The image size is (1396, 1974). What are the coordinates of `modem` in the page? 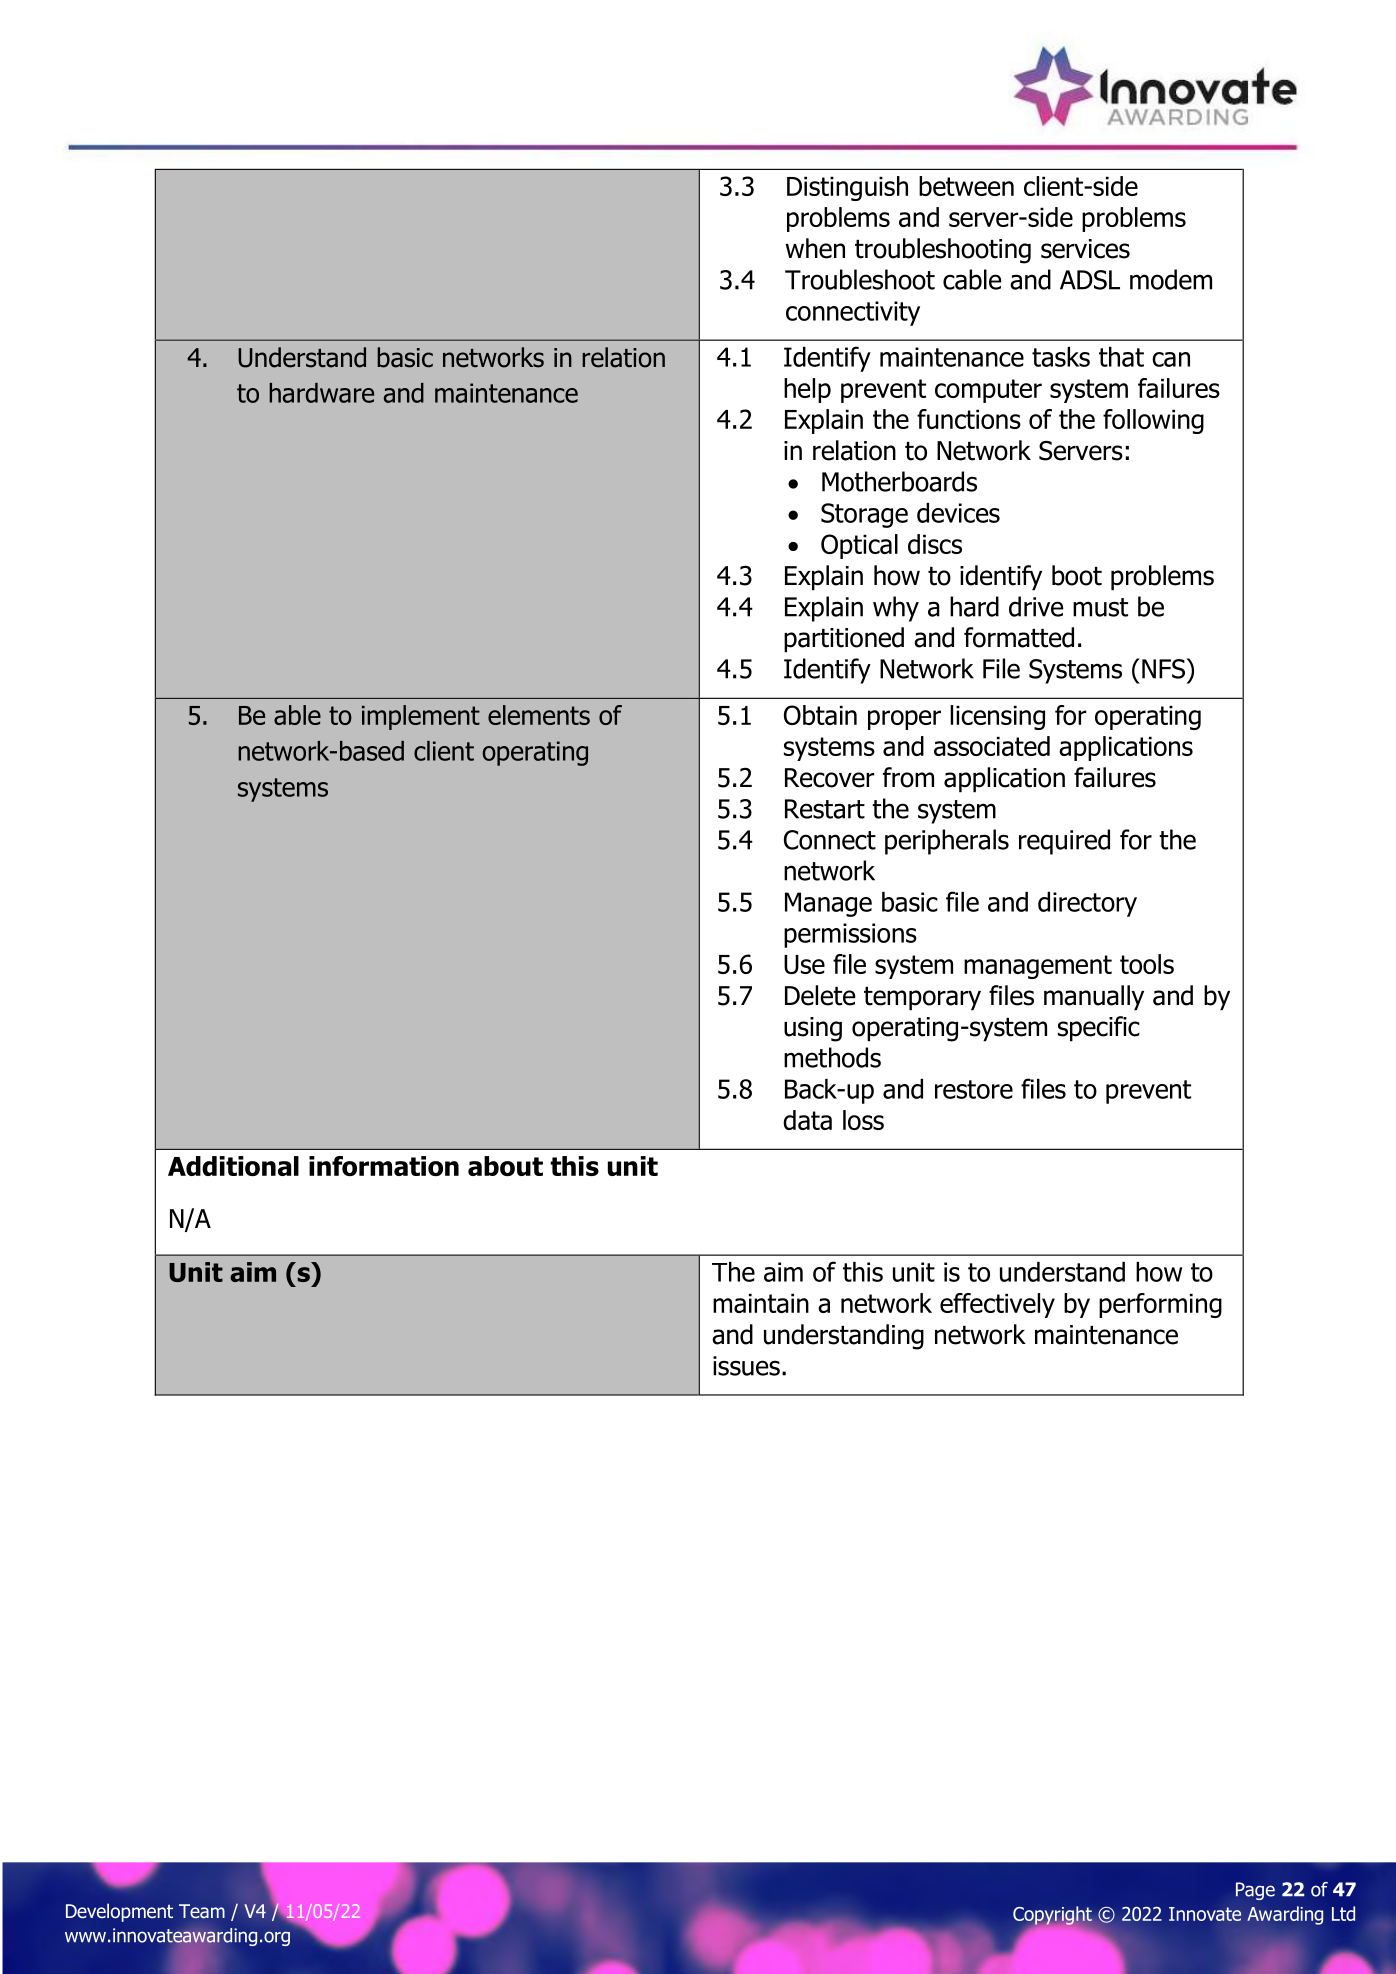 It's located at (1171, 279).
